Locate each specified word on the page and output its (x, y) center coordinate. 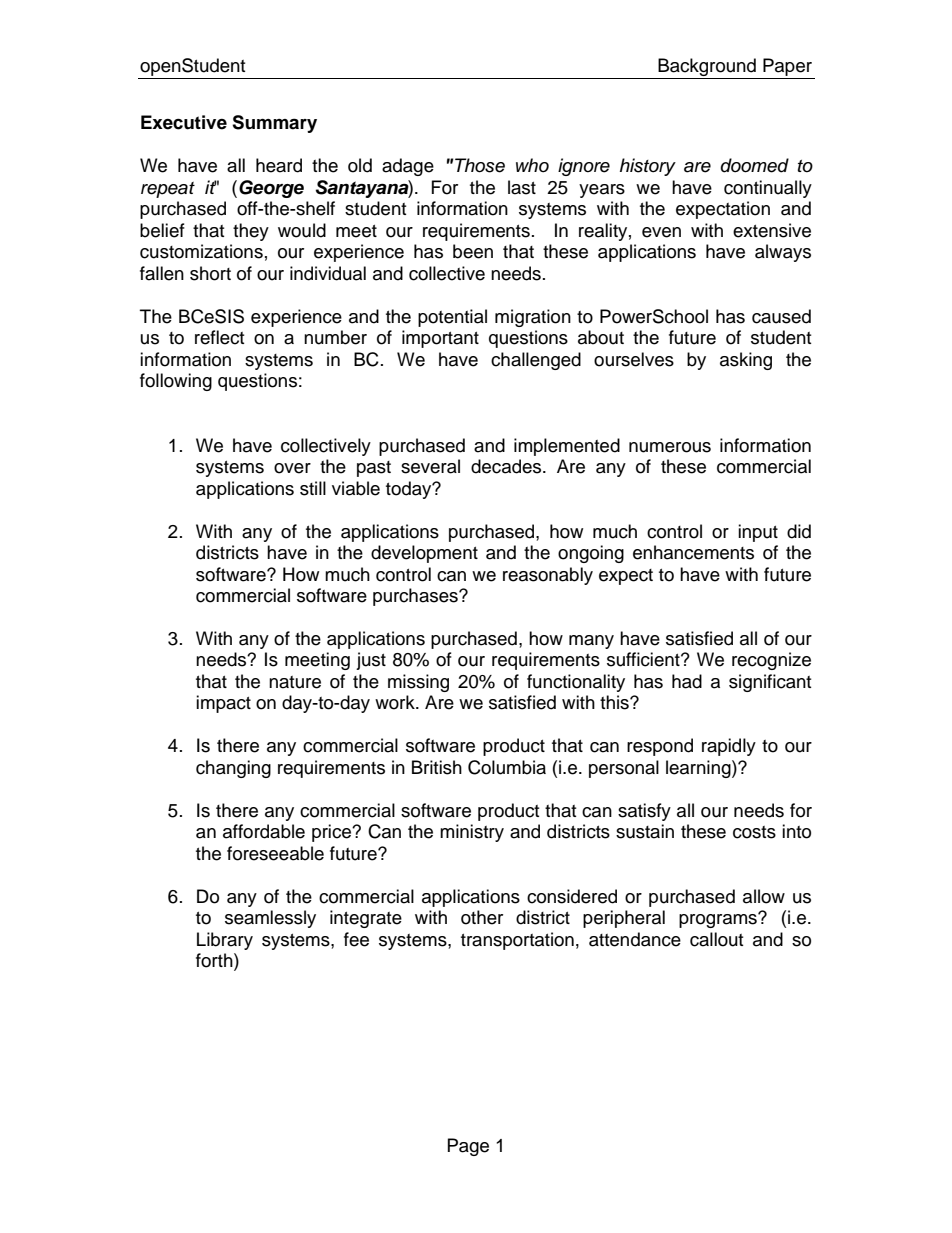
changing (233, 769)
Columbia (507, 767)
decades (507, 466)
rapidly (729, 747)
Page (468, 1147)
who (532, 165)
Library (225, 941)
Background (707, 68)
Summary (274, 124)
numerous (670, 447)
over (292, 468)
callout (716, 939)
